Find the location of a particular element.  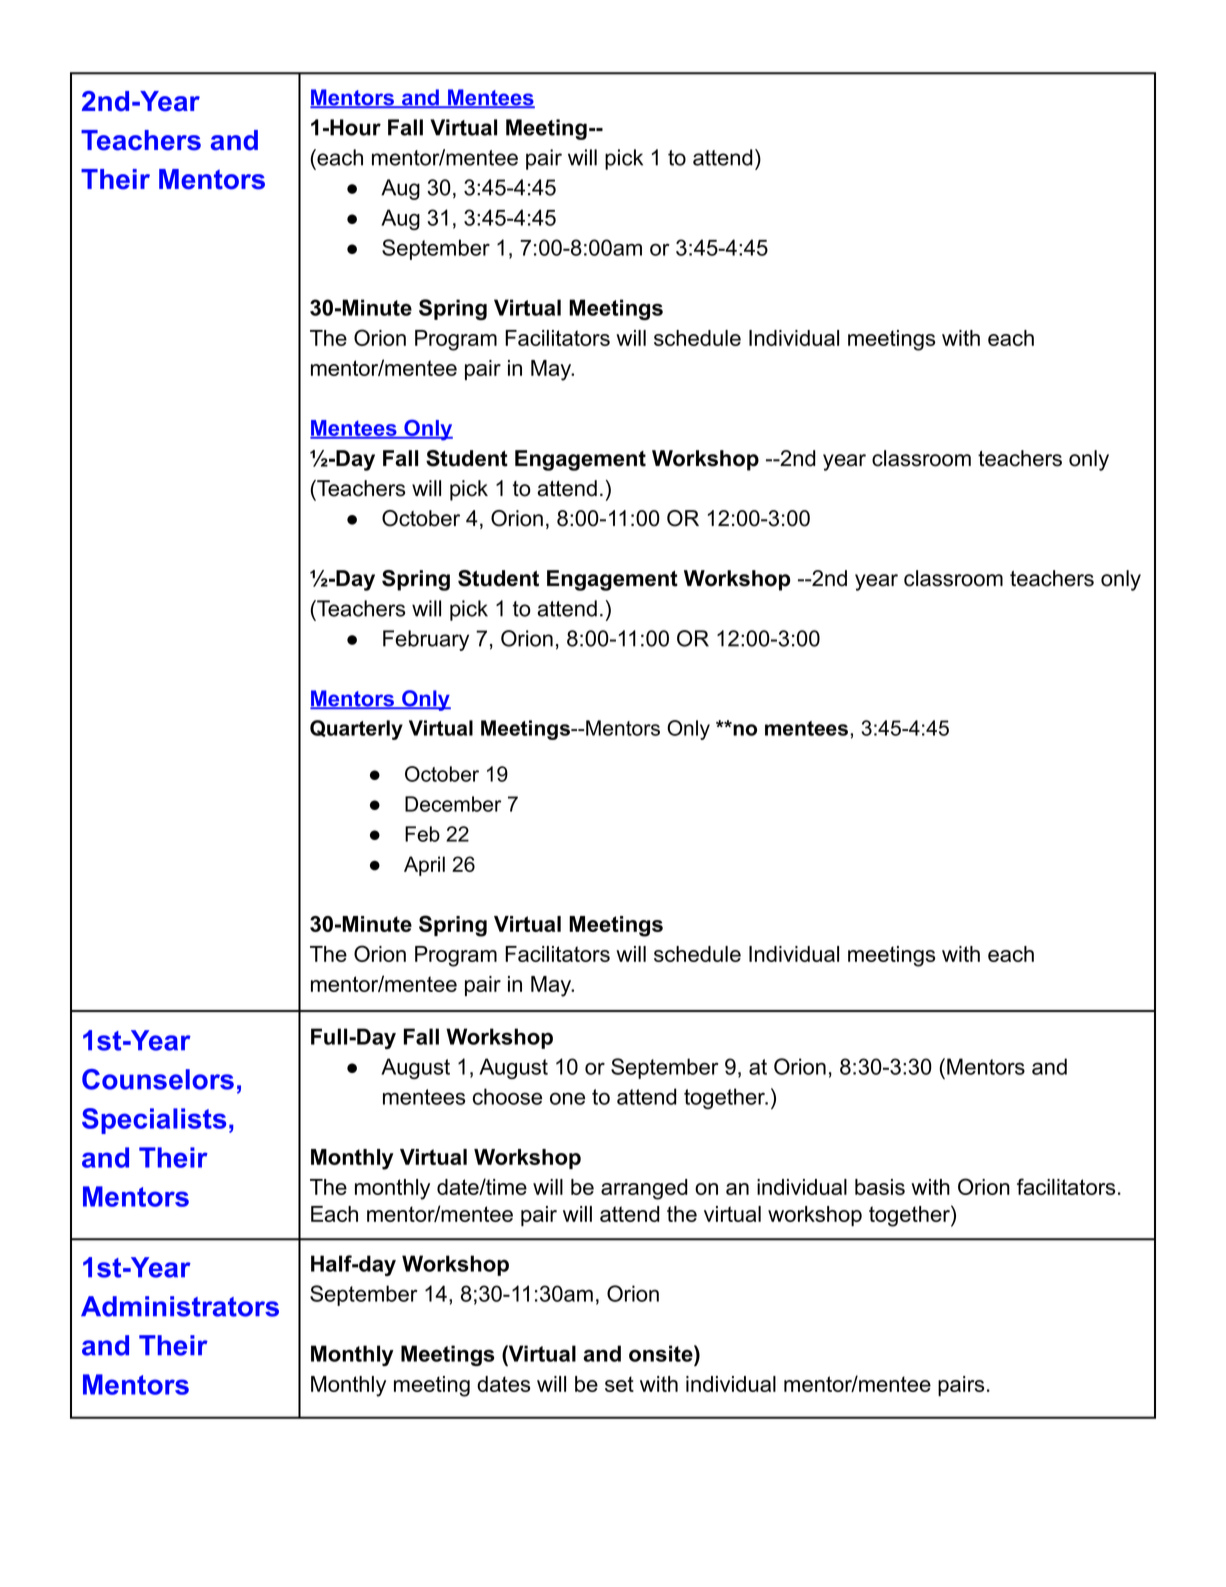

set is located at coordinates (619, 1384).
